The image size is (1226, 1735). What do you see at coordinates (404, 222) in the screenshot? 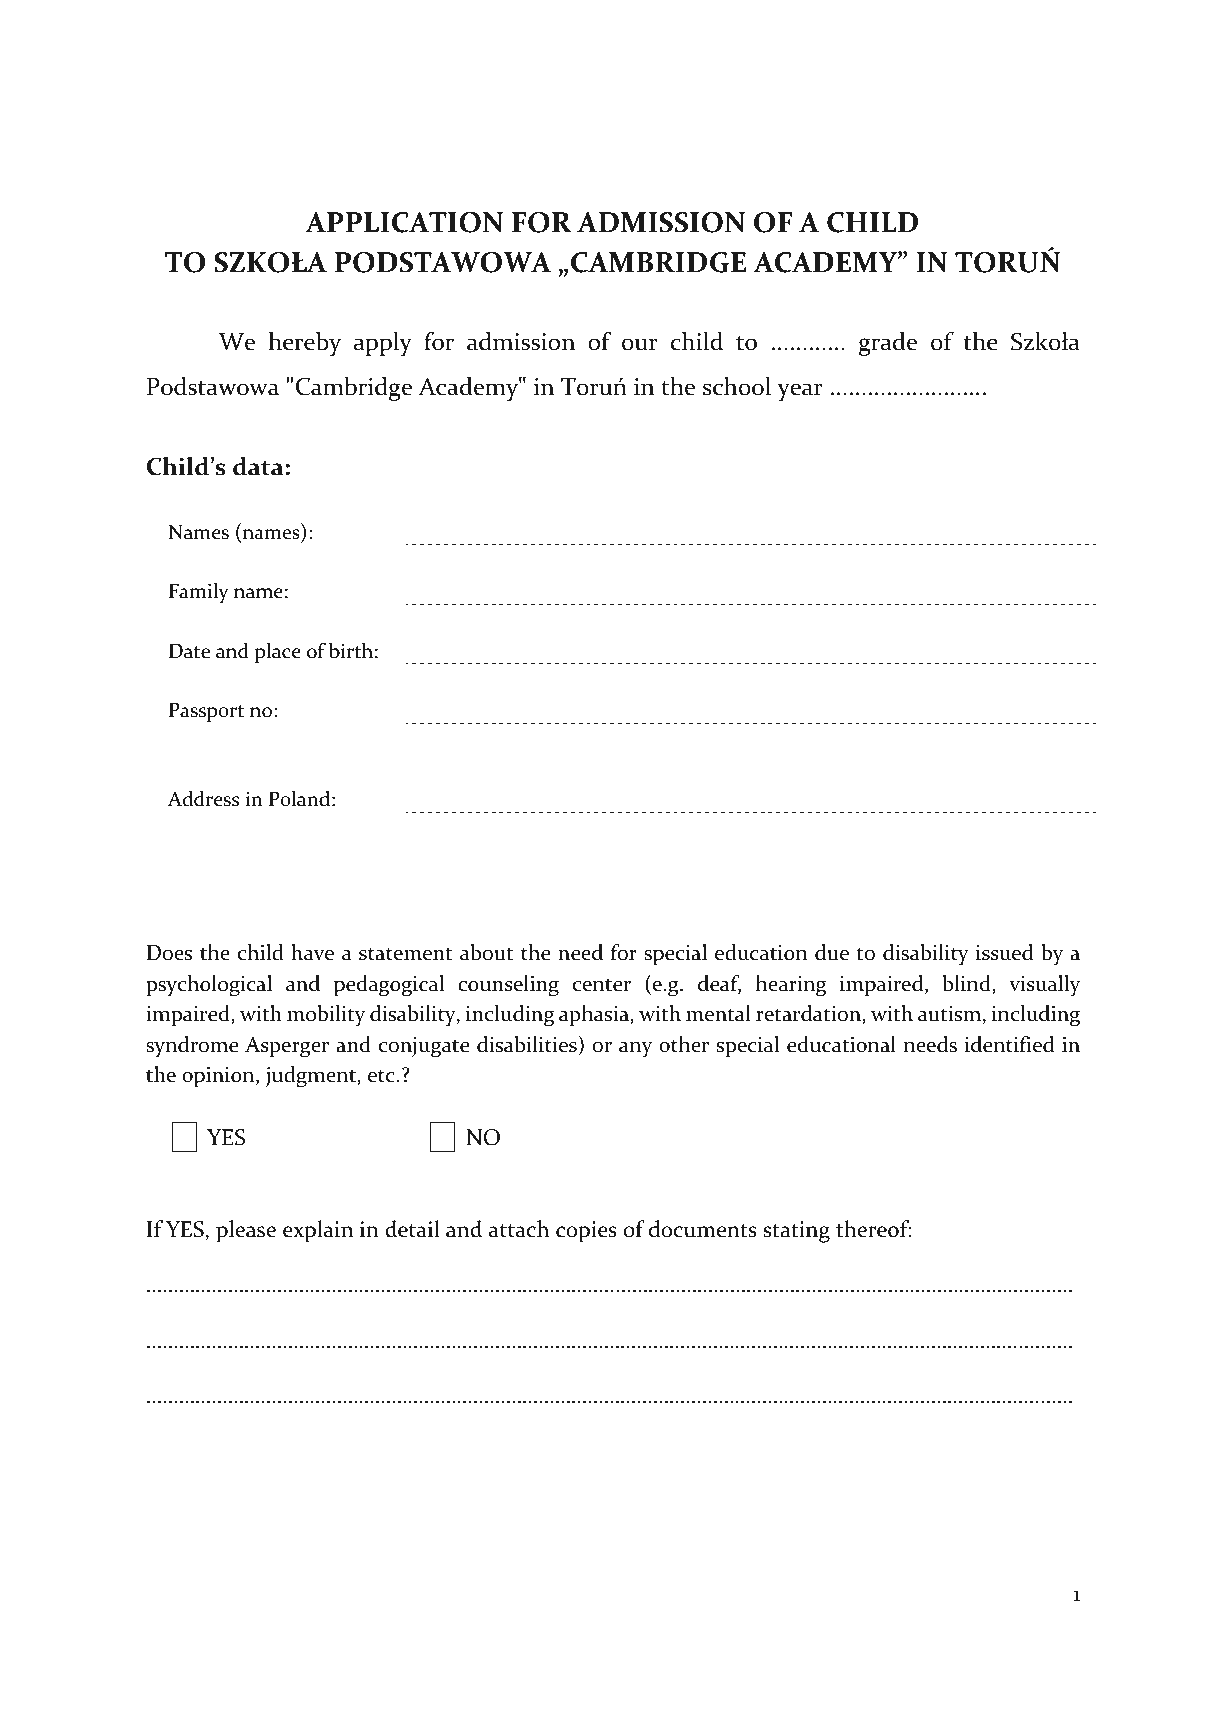
I see `APPLICATION` at bounding box center [404, 222].
